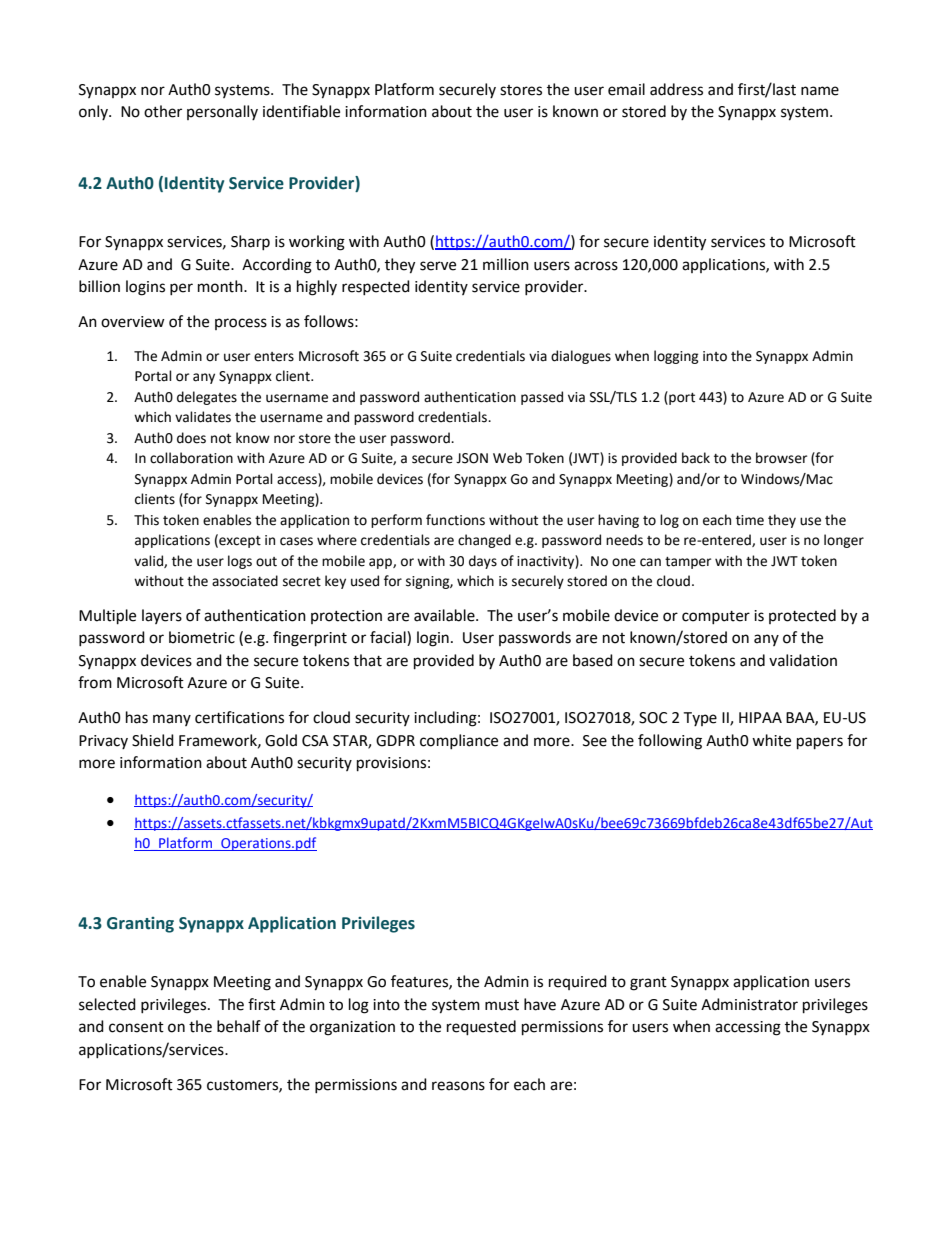 The image size is (952, 1233). I want to click on required, so click(578, 982).
